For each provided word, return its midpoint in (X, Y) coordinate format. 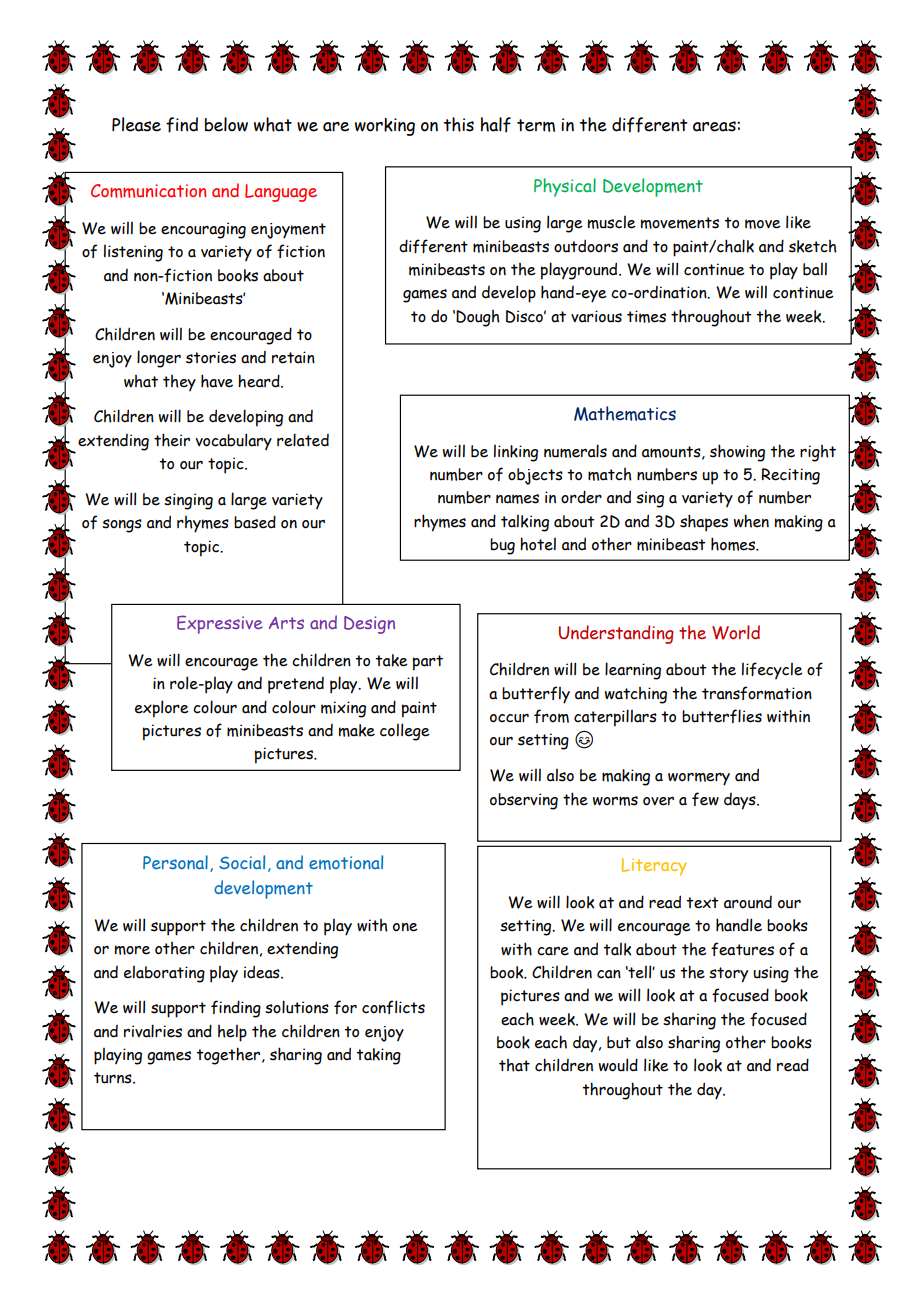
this (459, 124)
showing (737, 453)
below (226, 124)
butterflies (722, 716)
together (229, 1056)
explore (162, 709)
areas (715, 126)
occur (509, 718)
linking (516, 453)
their (172, 440)
